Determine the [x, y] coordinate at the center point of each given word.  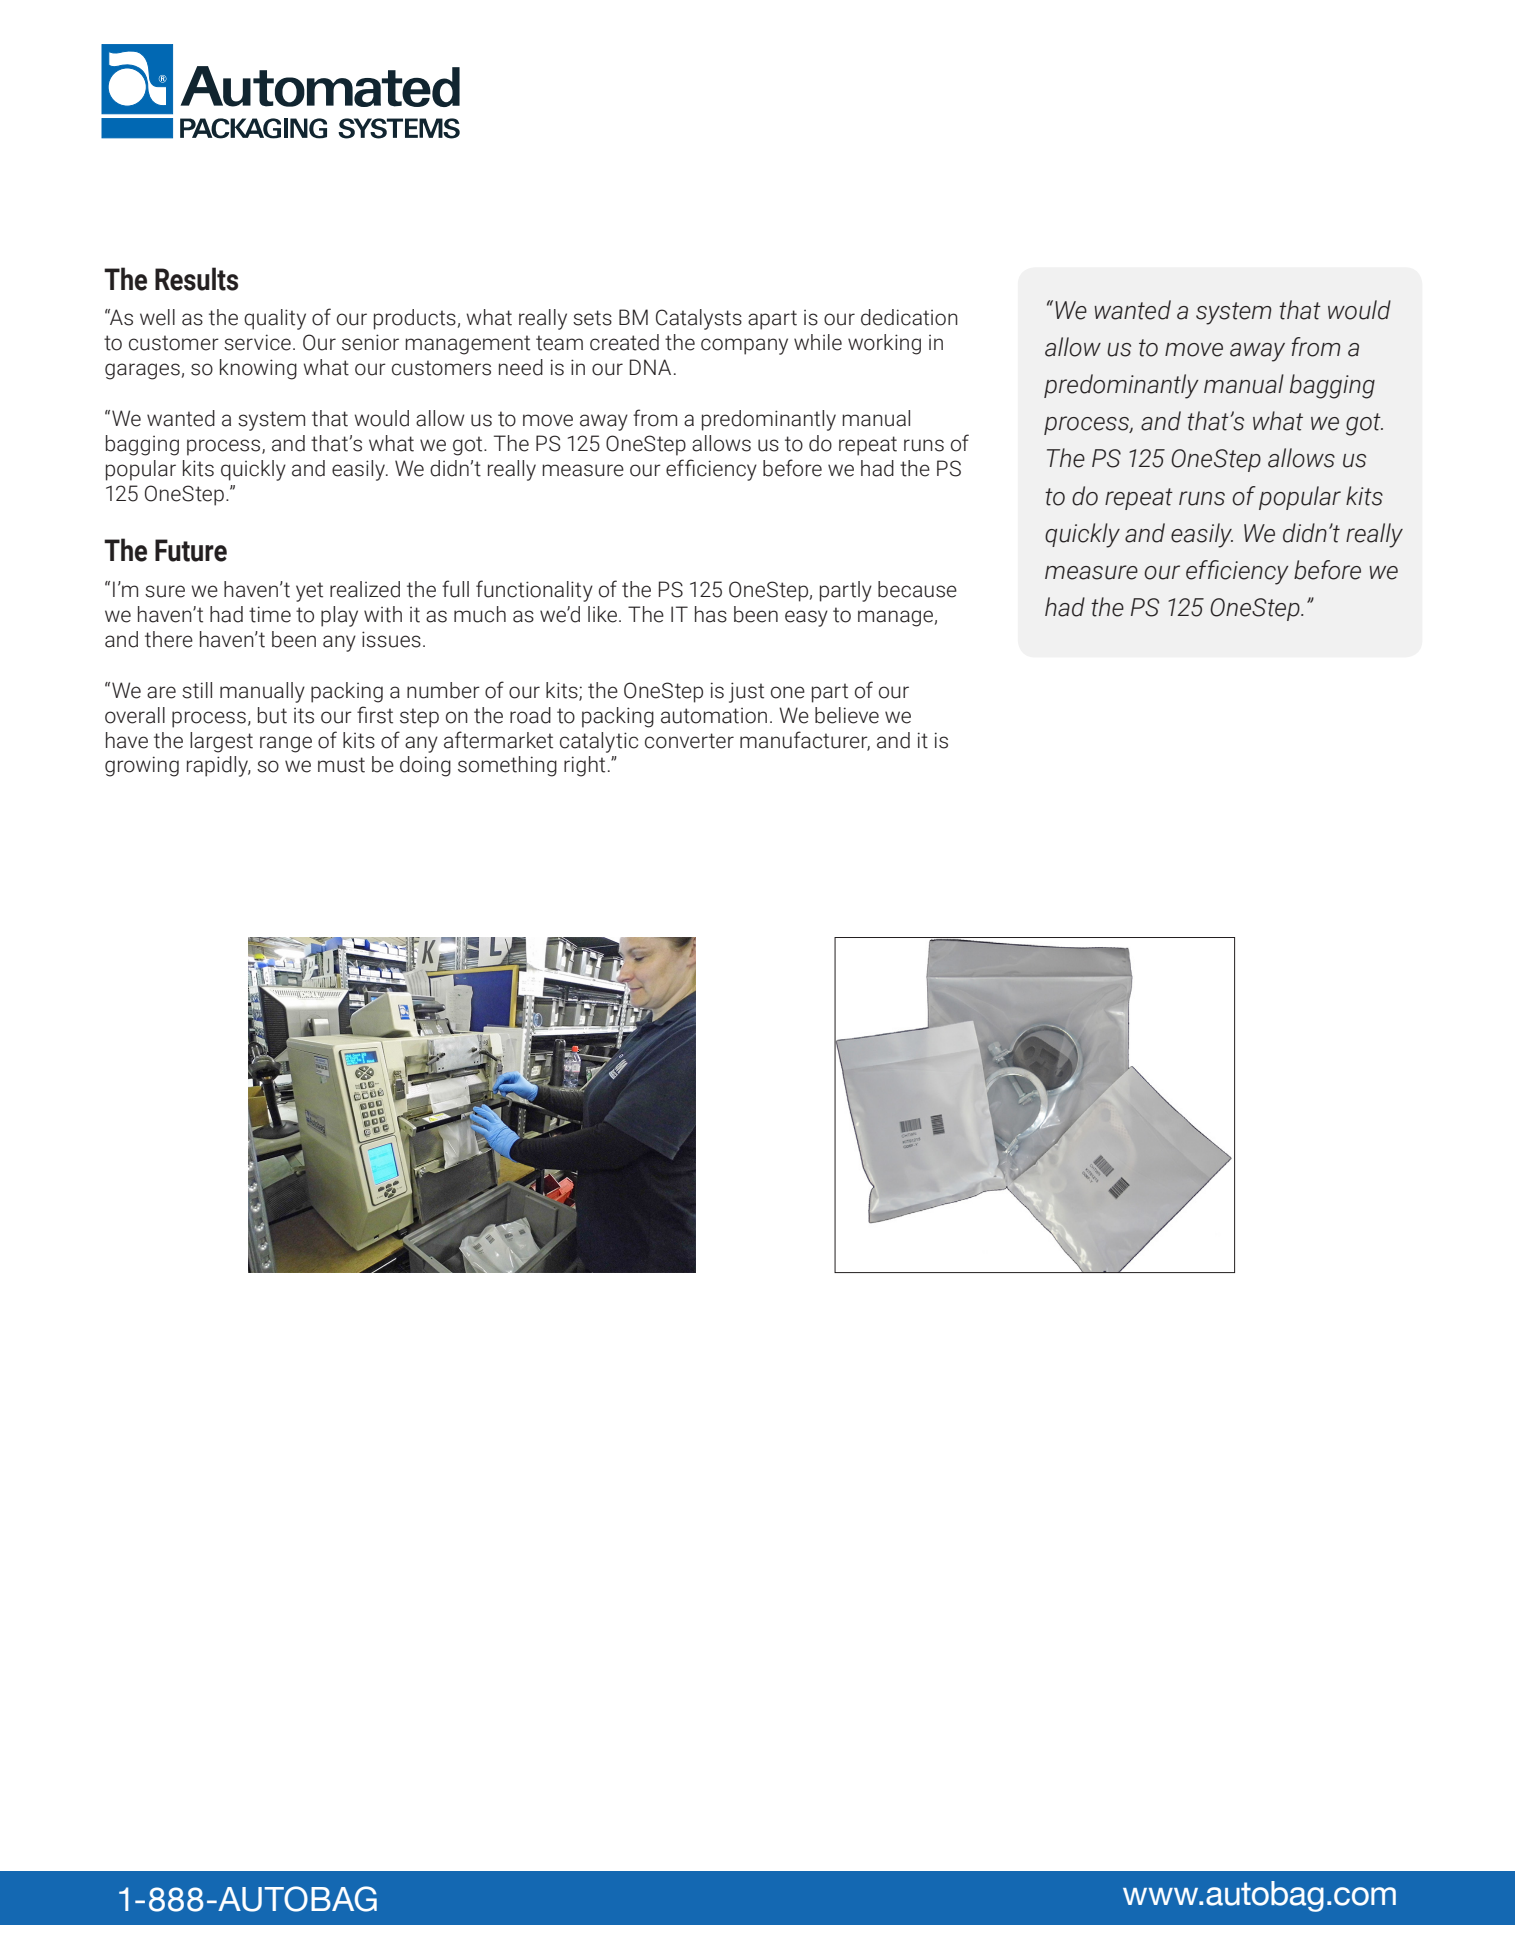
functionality [534, 591]
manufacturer [805, 740]
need [521, 367]
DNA [650, 367]
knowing [258, 369]
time [270, 614]
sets [592, 318]
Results [196, 279]
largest [221, 742]
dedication [909, 317]
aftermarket [498, 740]
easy [806, 618]
